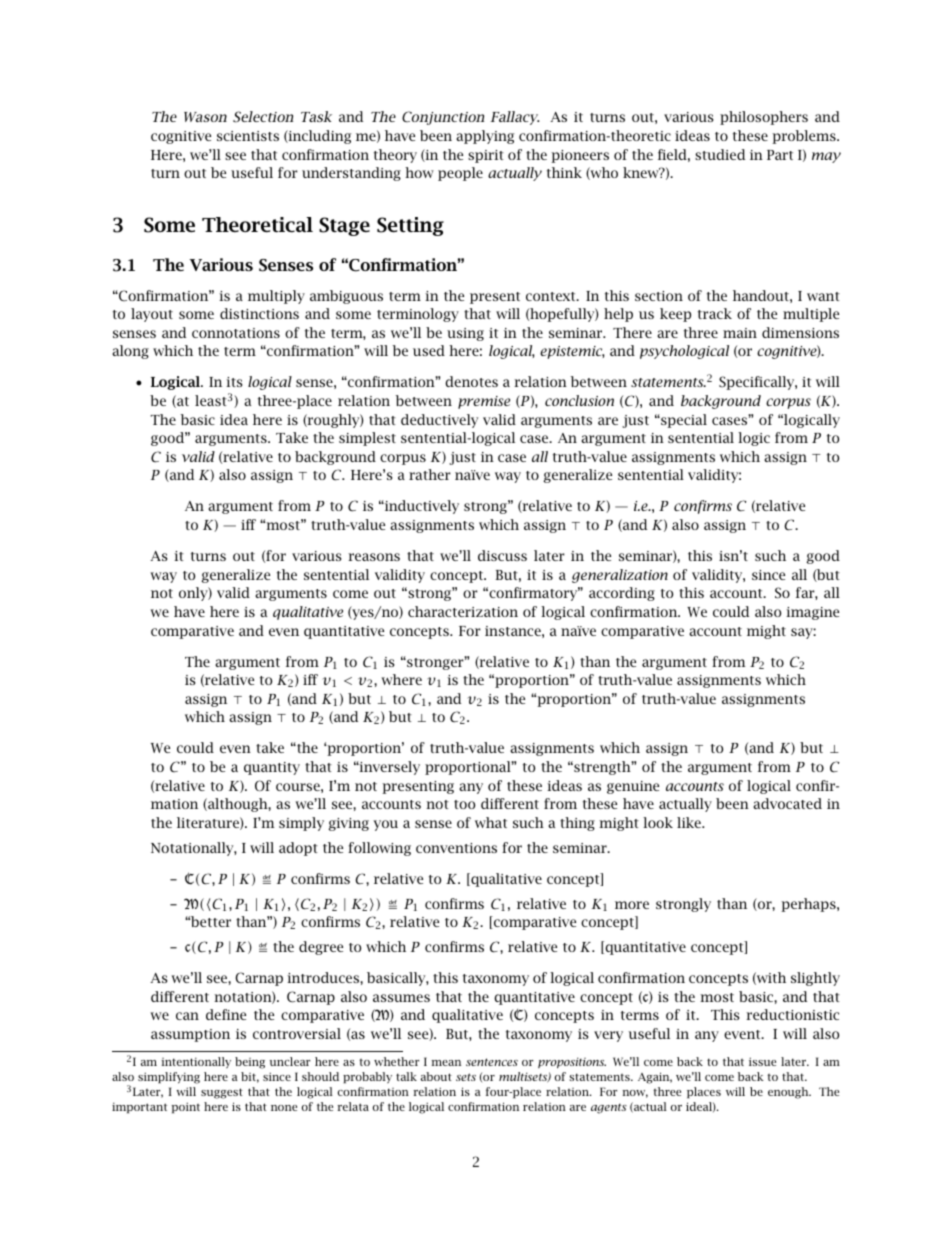  What do you see at coordinates (464, 804) in the image?
I see `too` at bounding box center [464, 804].
